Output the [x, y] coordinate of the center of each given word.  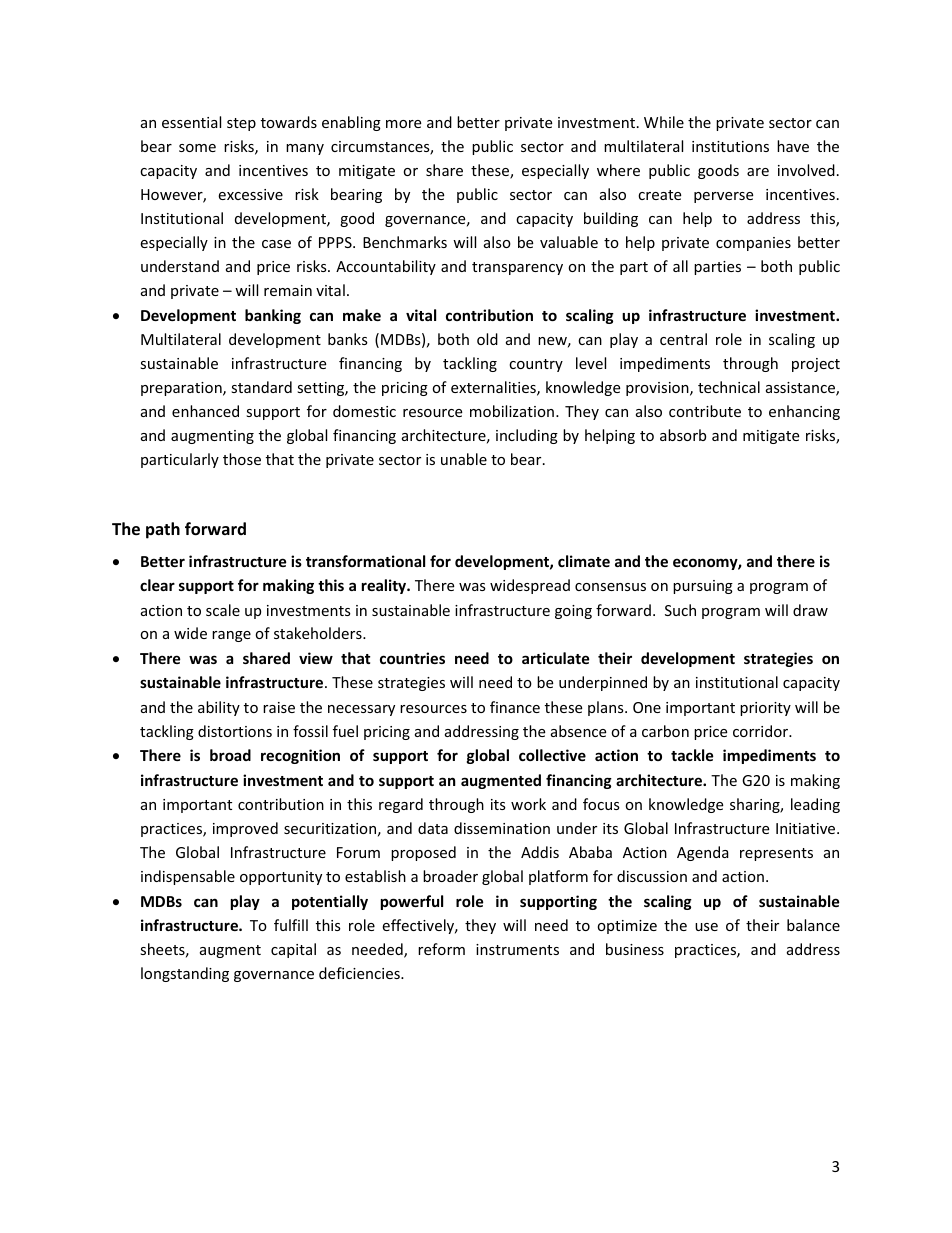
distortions [235, 731]
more [403, 124]
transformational [365, 561]
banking [273, 316]
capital [293, 950]
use [706, 927]
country [536, 365]
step [241, 124]
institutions [730, 146]
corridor [762, 731]
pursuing [703, 587]
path [163, 530]
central [683, 339]
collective [552, 755]
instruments [517, 949]
